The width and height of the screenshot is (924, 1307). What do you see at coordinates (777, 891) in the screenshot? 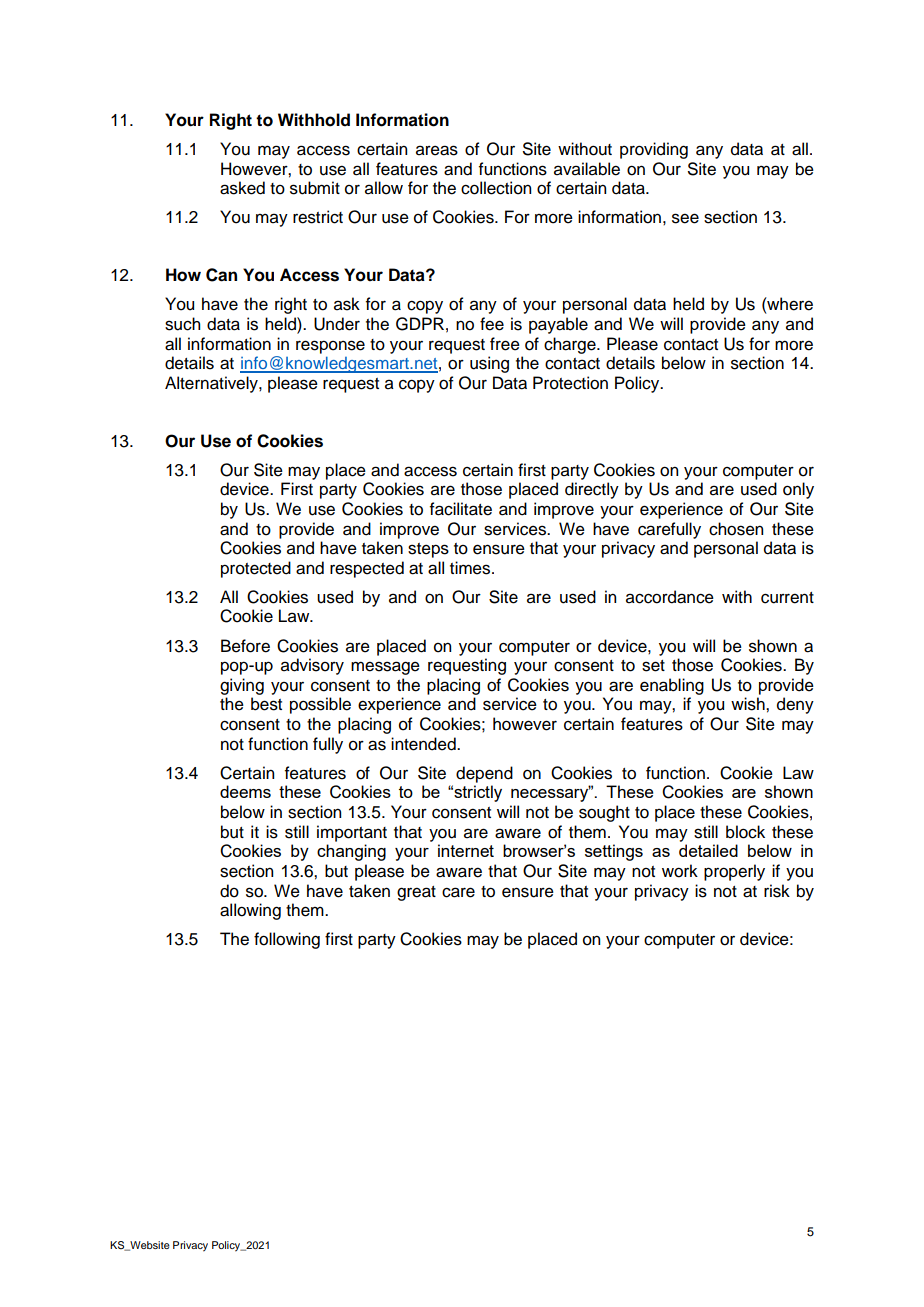
I see `risk` at bounding box center [777, 891].
